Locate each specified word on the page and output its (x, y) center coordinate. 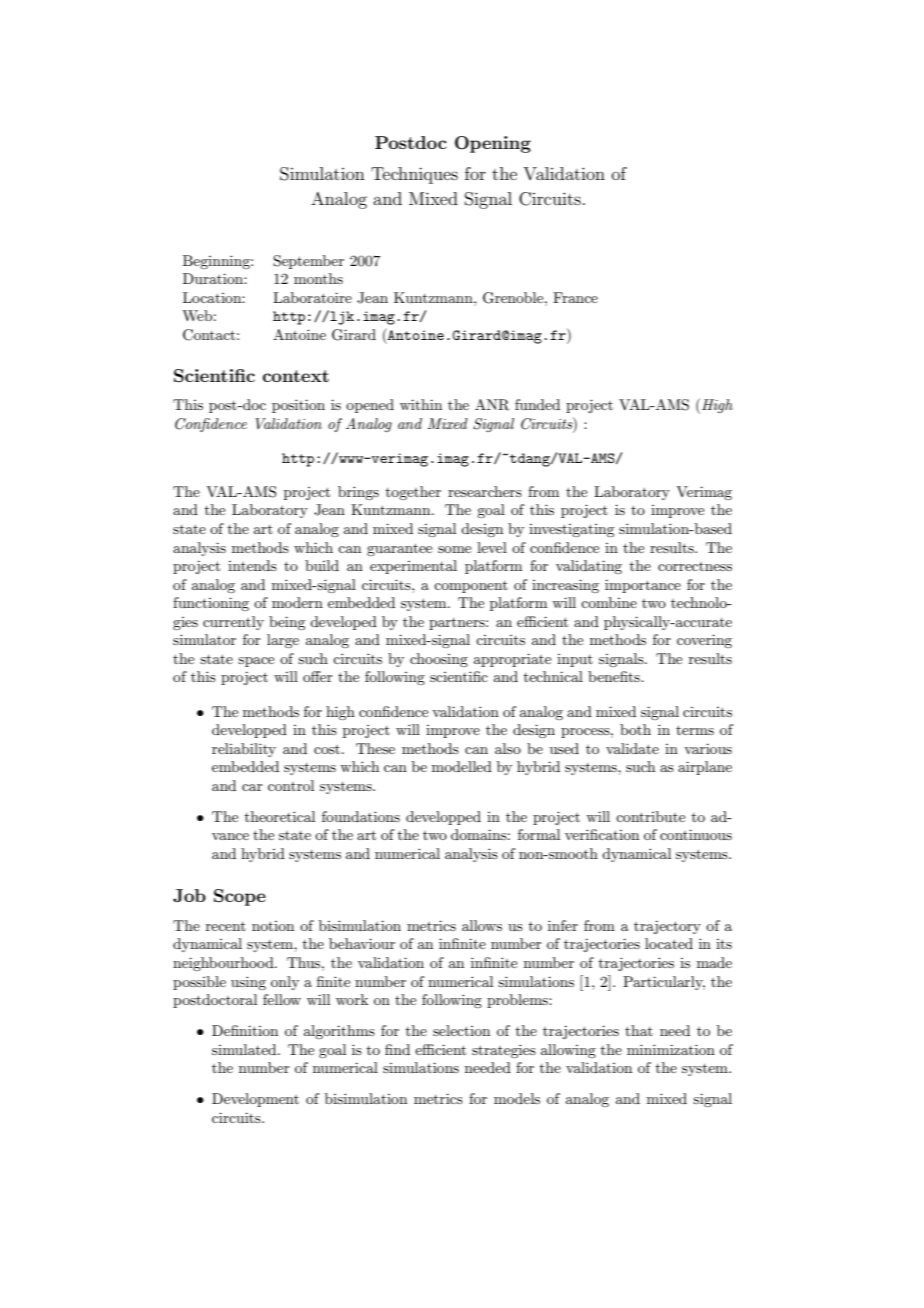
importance (643, 586)
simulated (245, 1049)
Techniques (414, 175)
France (575, 297)
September (308, 262)
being (287, 623)
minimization (671, 1049)
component (471, 587)
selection (461, 1030)
